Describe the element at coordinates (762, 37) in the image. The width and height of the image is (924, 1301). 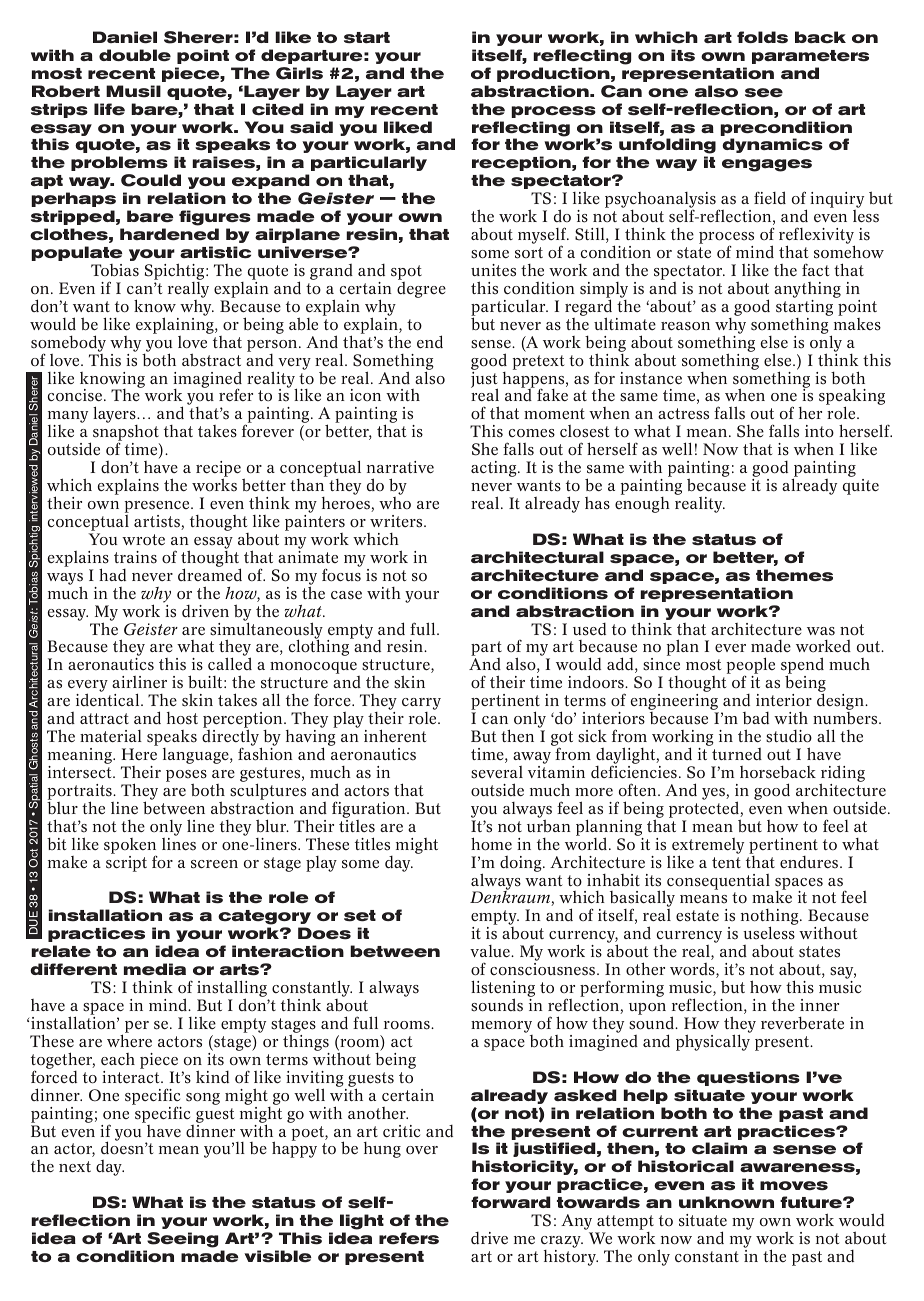
I see `folds` at that location.
